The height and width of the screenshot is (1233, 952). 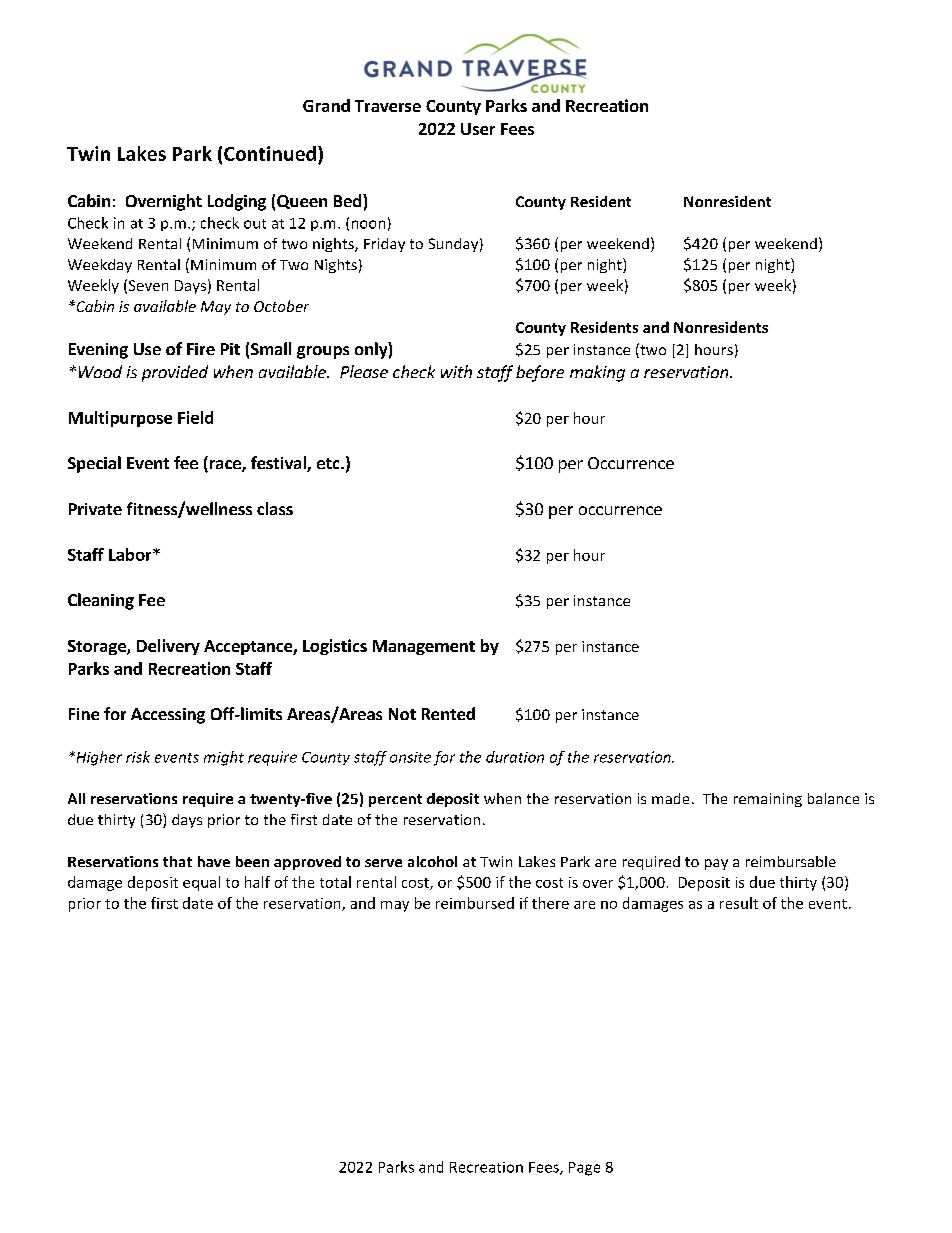 I want to click on percent, so click(x=395, y=800).
